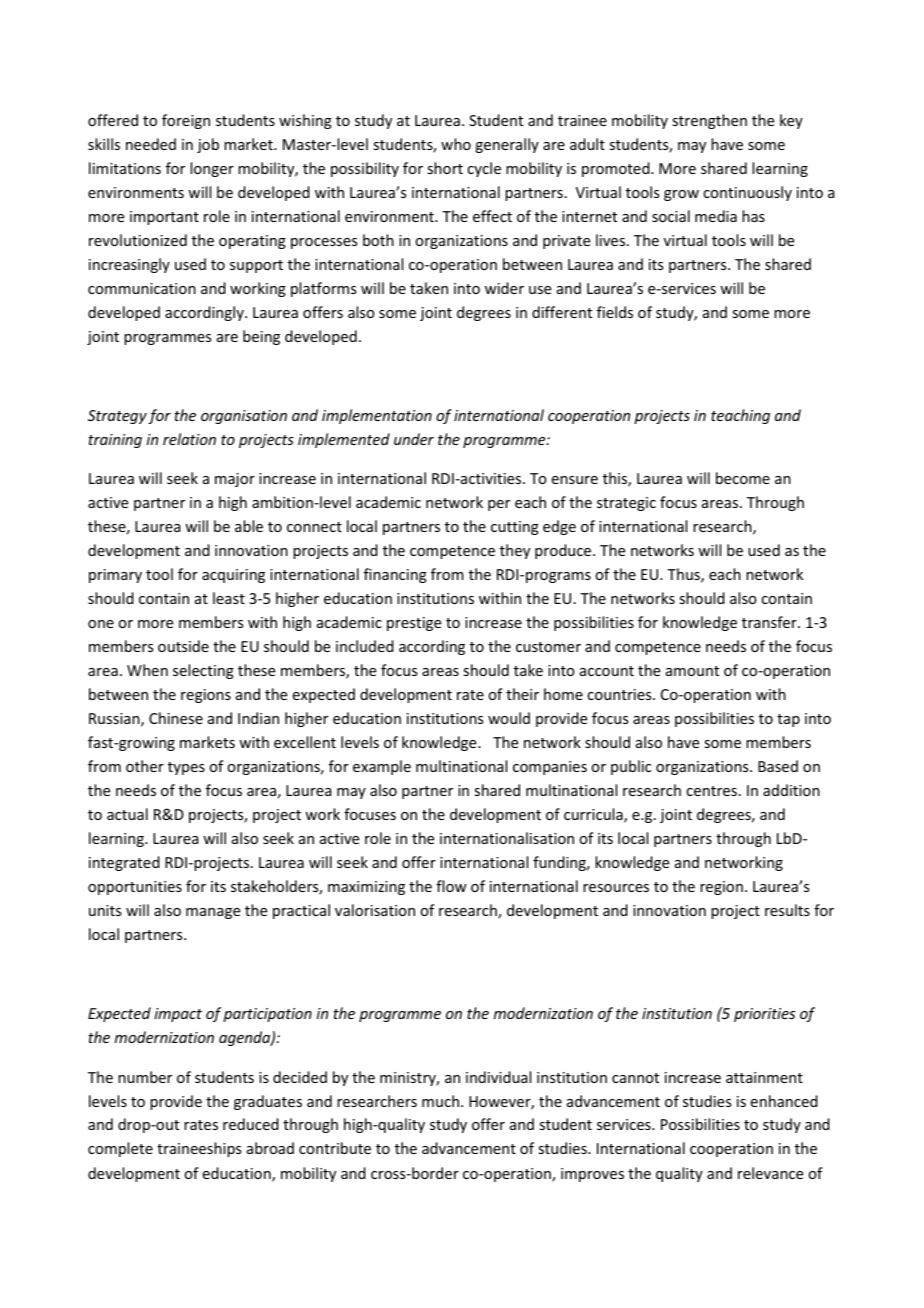 The image size is (924, 1308). I want to click on results, so click(787, 910).
